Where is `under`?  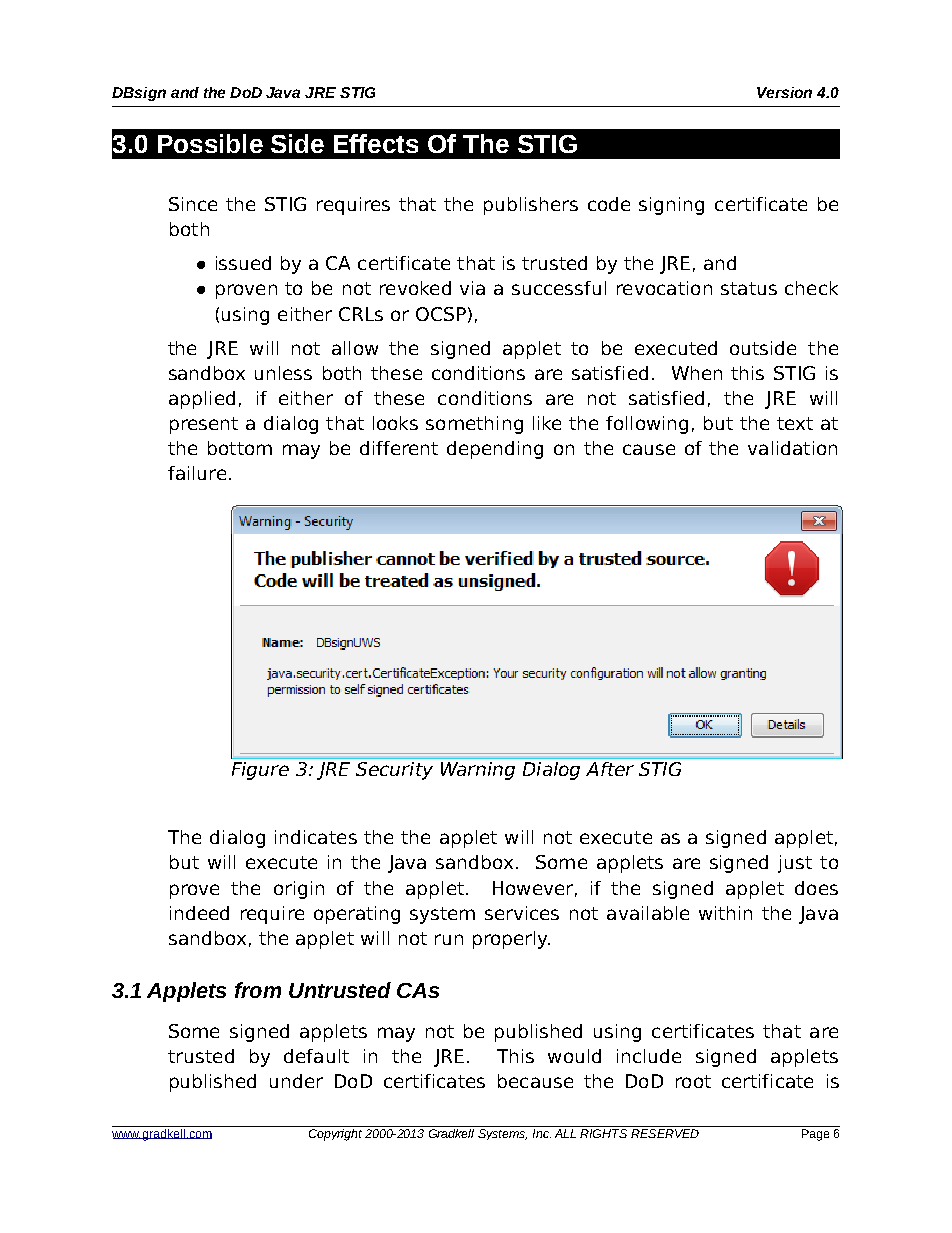
under is located at coordinates (296, 1081).
